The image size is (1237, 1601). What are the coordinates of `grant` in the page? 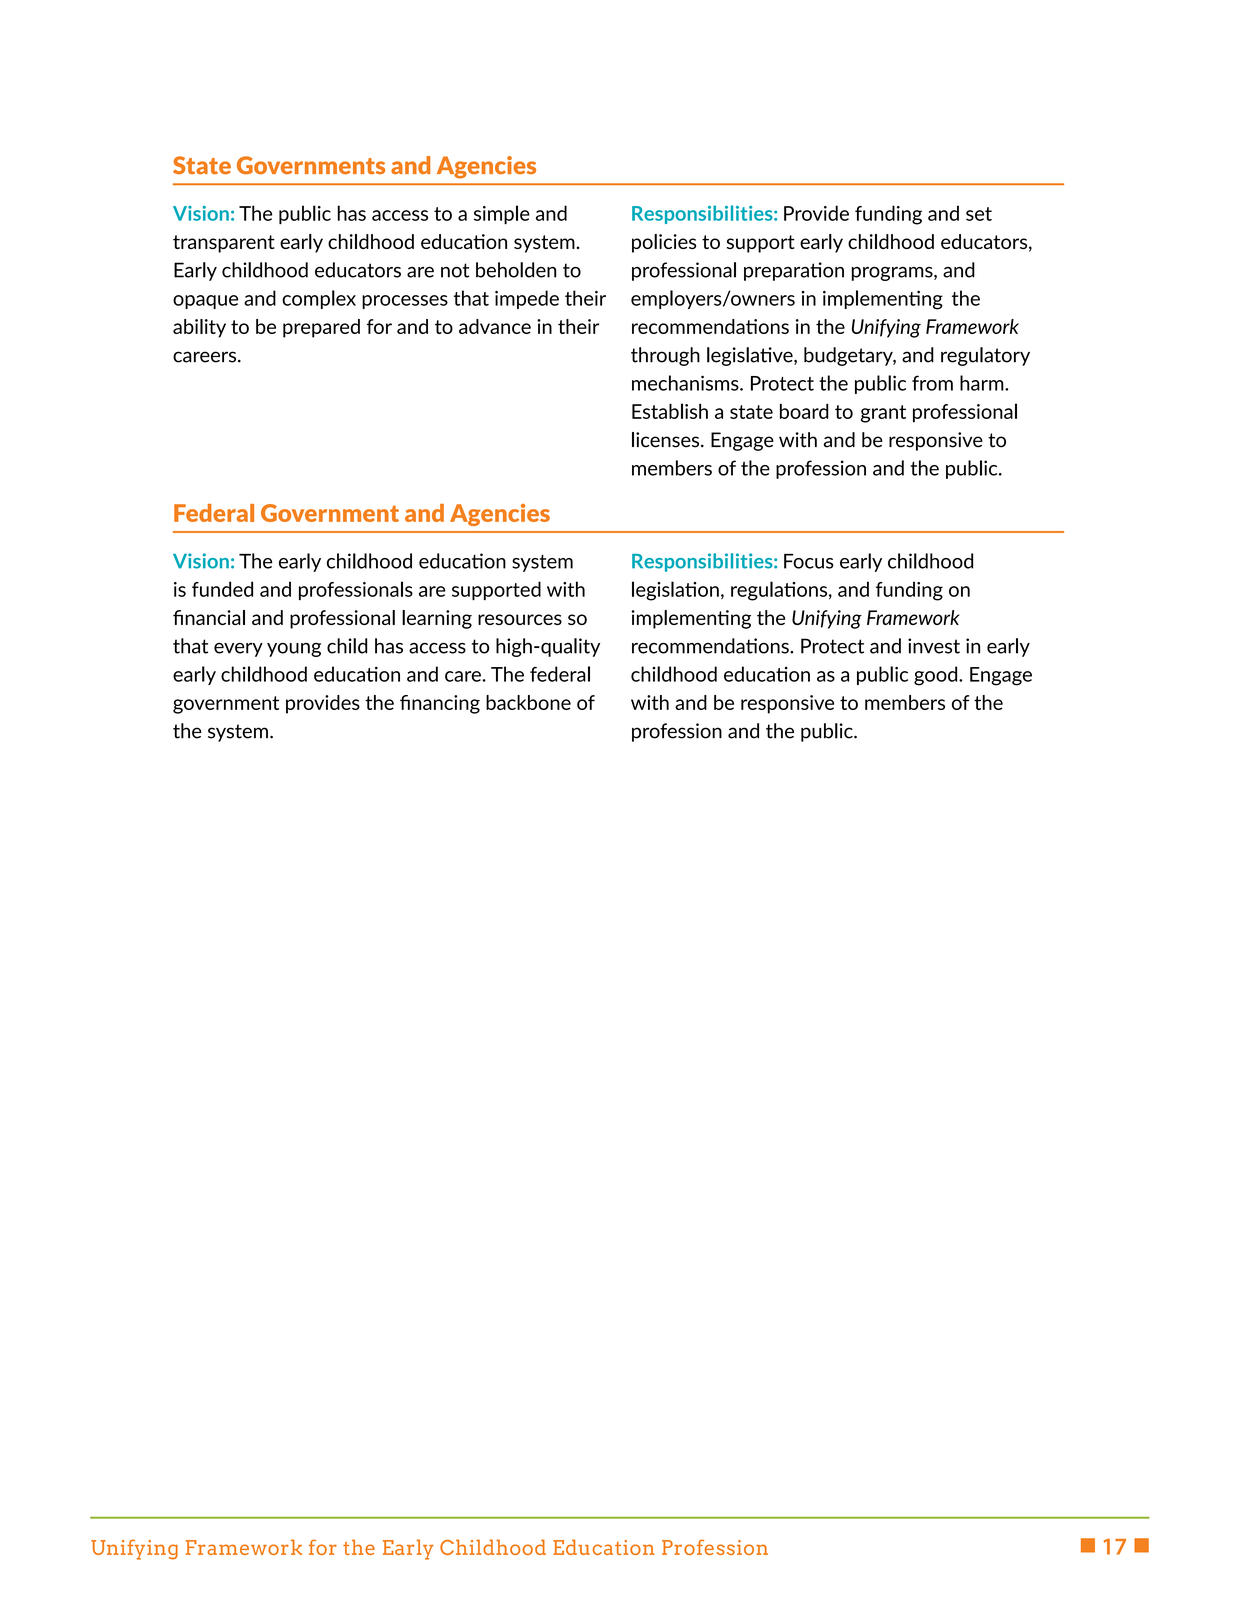 It's located at (883, 414).
